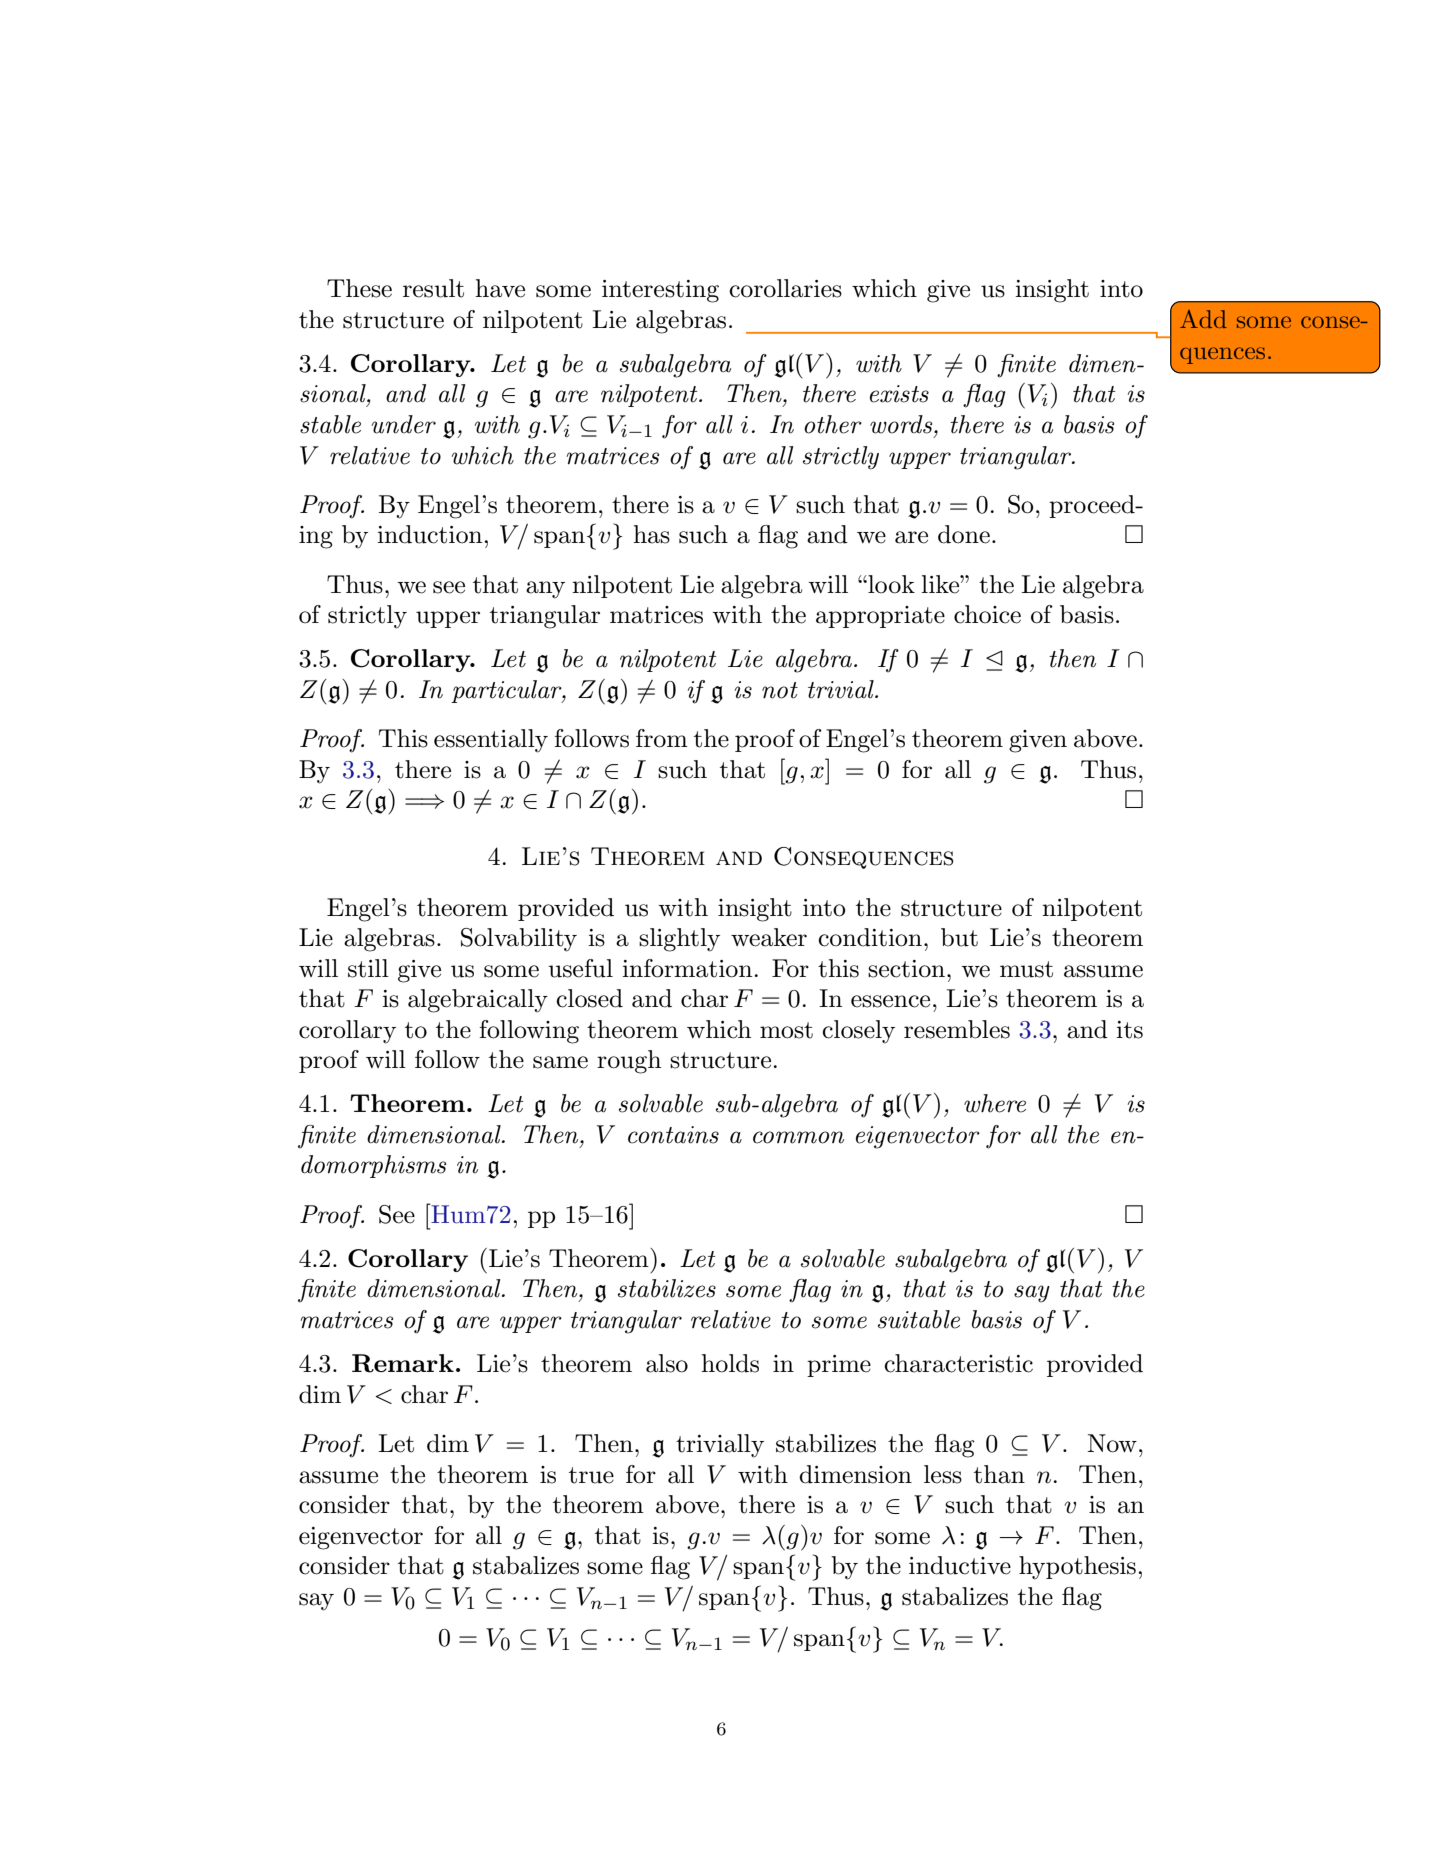  What do you see at coordinates (1077, 1568) in the image?
I see `hypothesis` at bounding box center [1077, 1568].
